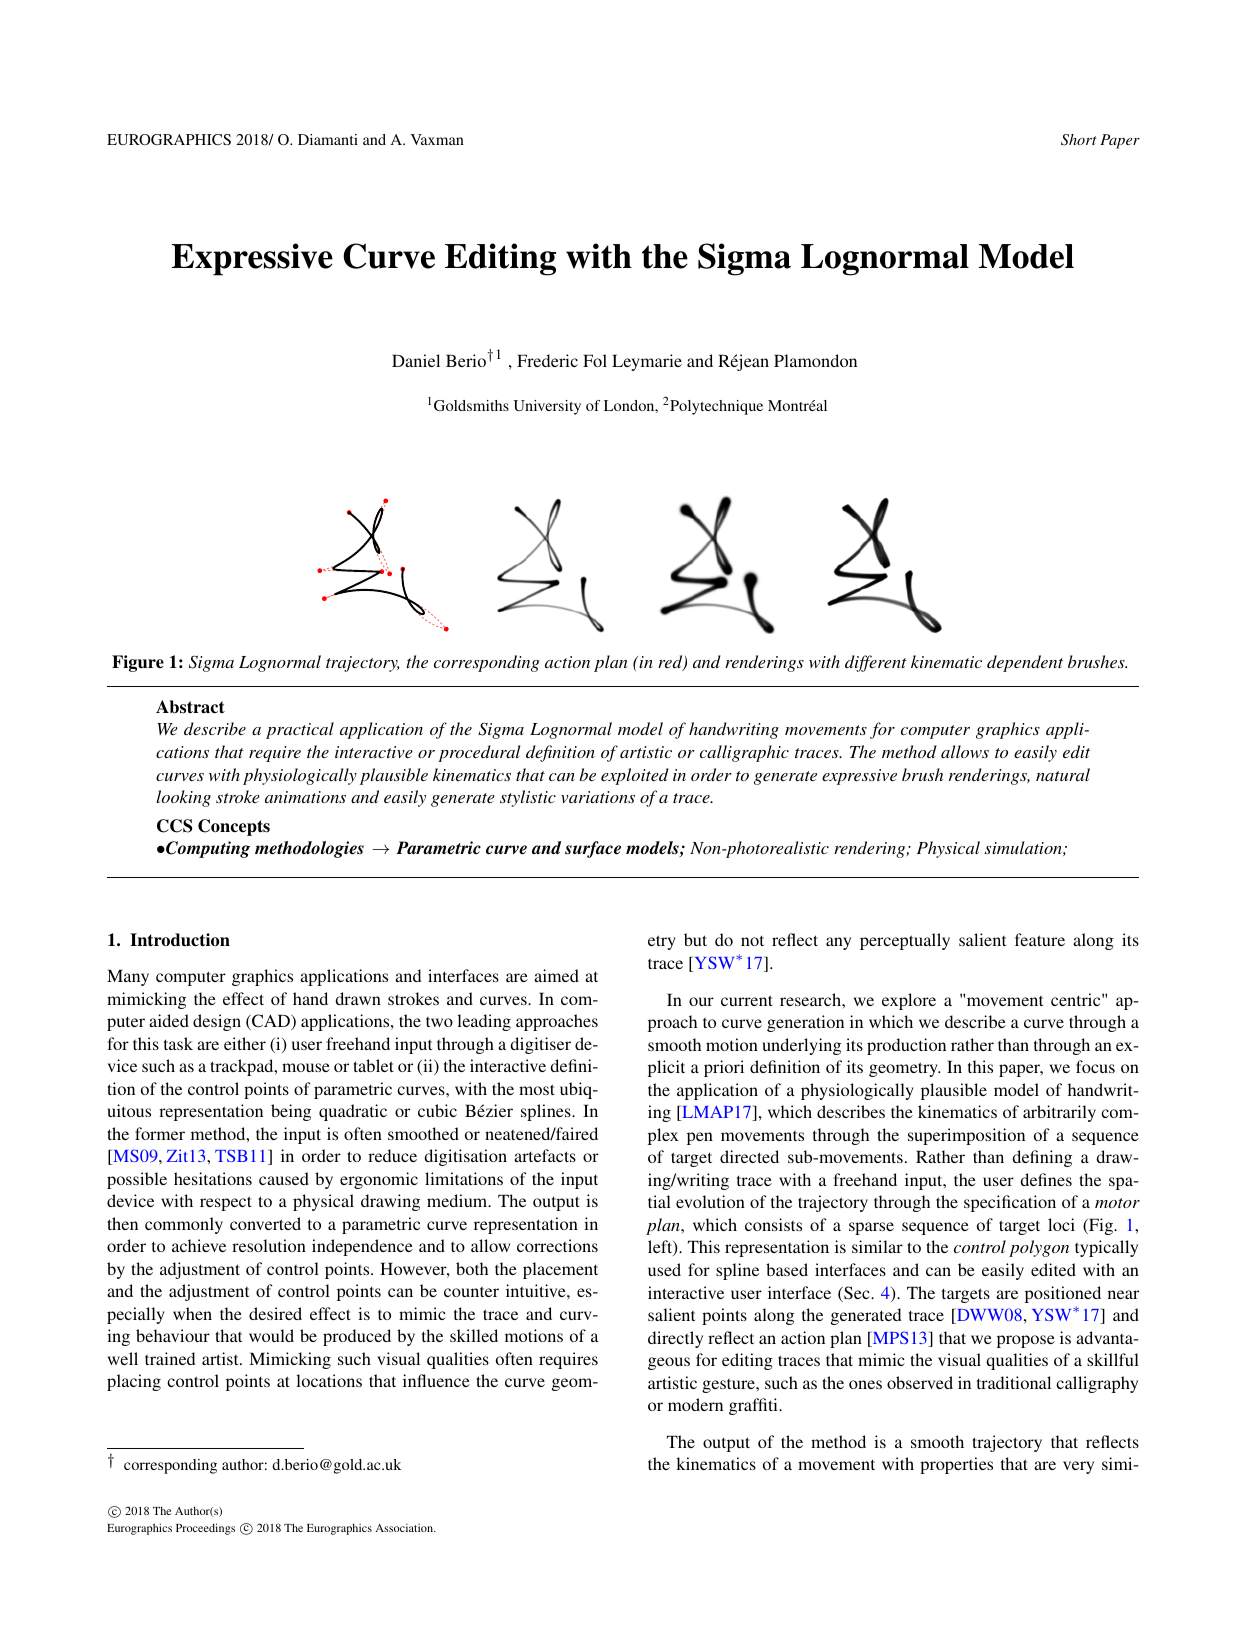 The image size is (1258, 1628). I want to click on natural, so click(1063, 774).
